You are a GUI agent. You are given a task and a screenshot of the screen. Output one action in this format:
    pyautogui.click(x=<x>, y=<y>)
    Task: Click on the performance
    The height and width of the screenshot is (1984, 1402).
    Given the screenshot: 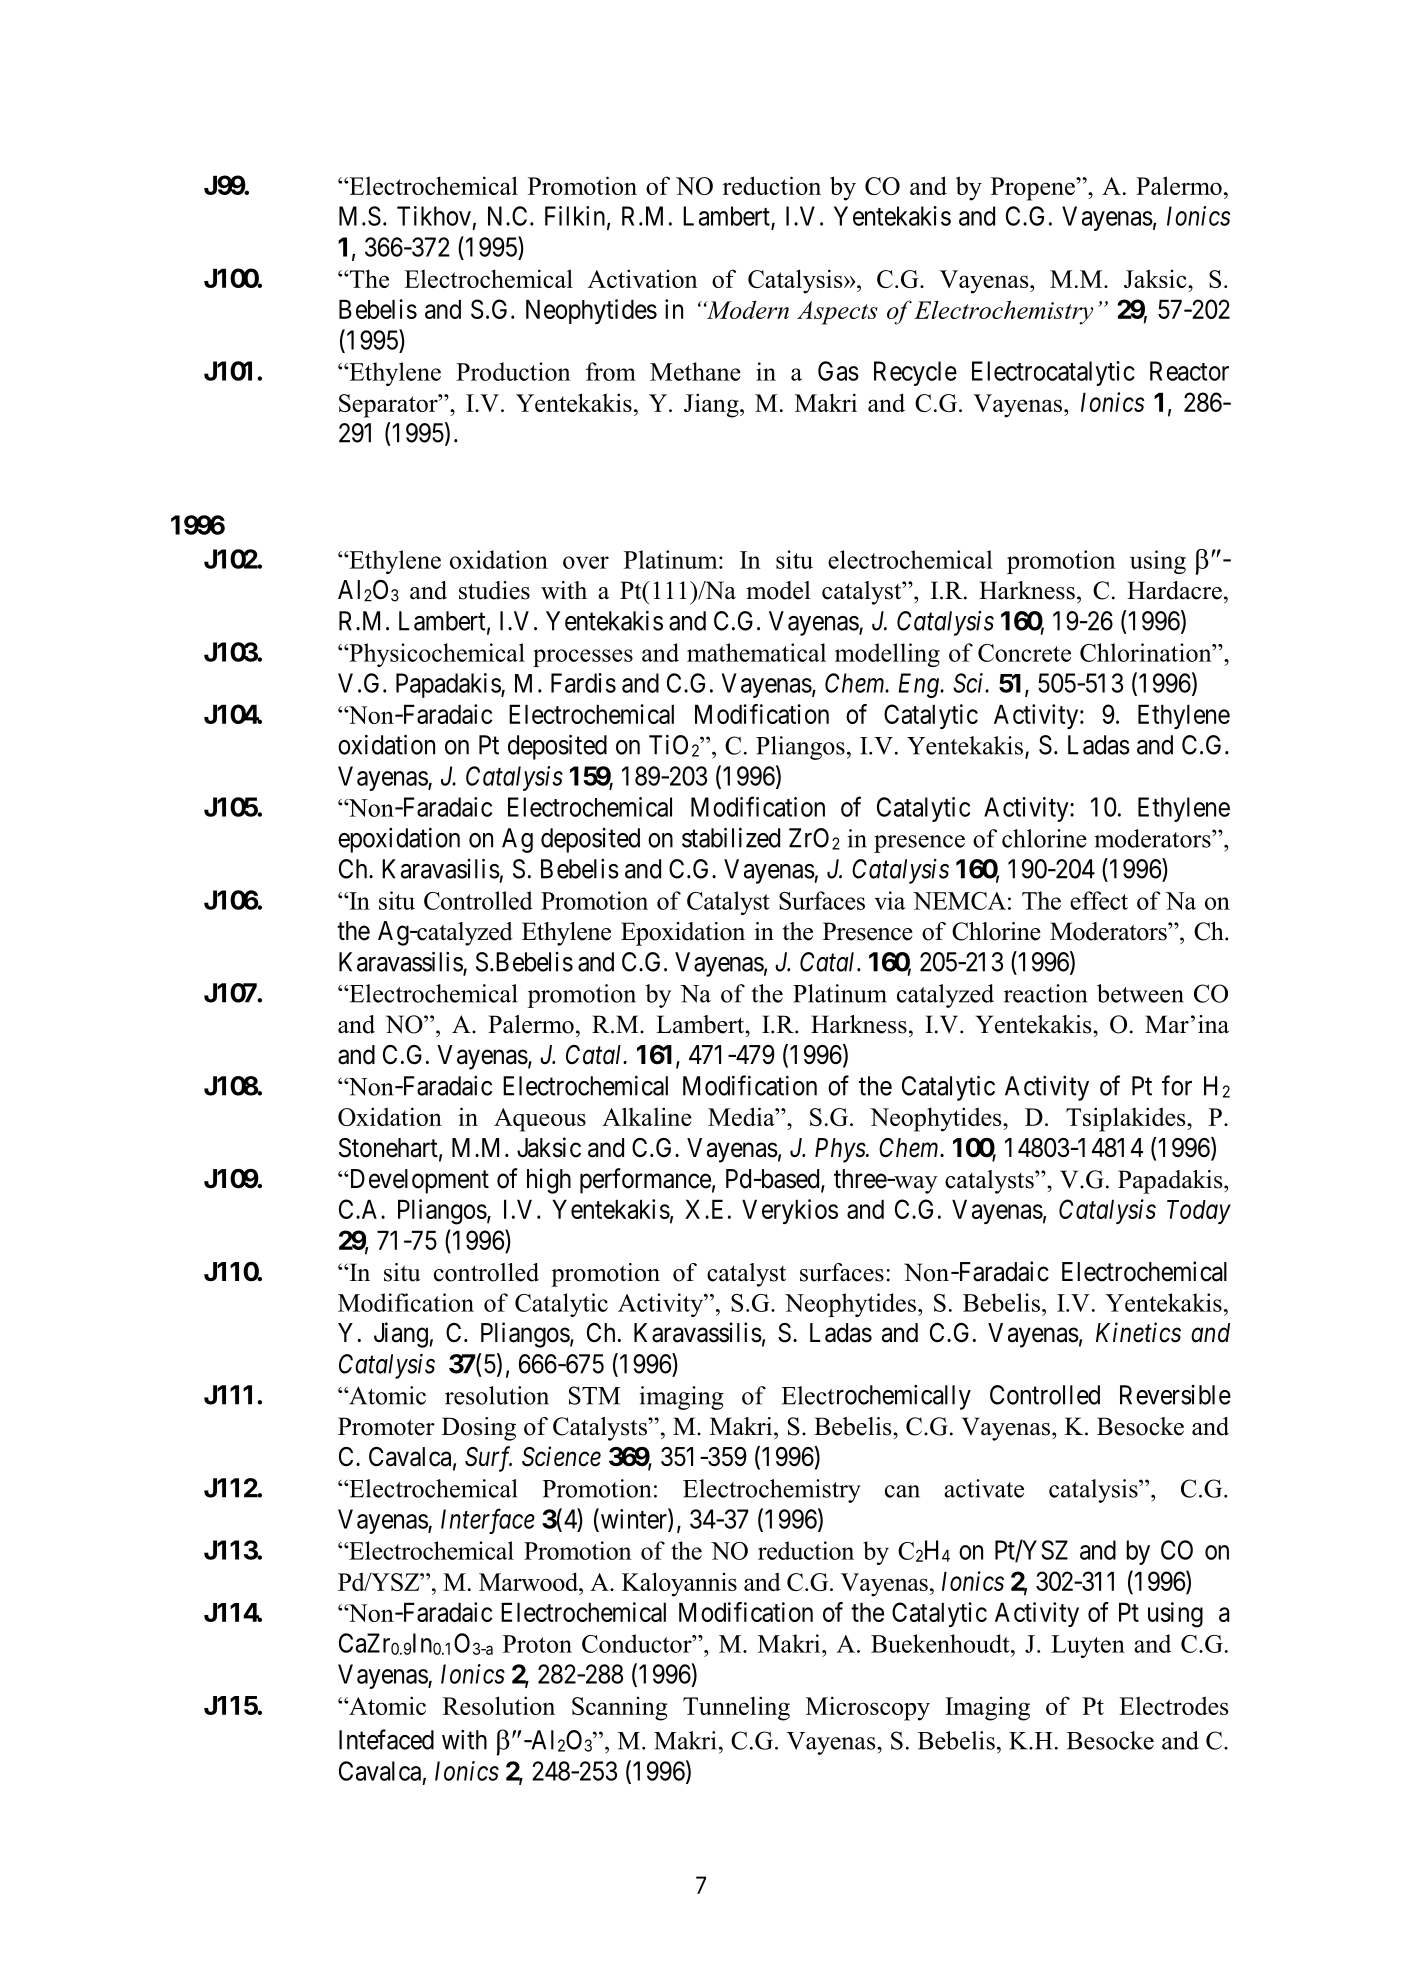 What is the action you would take?
    pyautogui.click(x=645, y=1181)
